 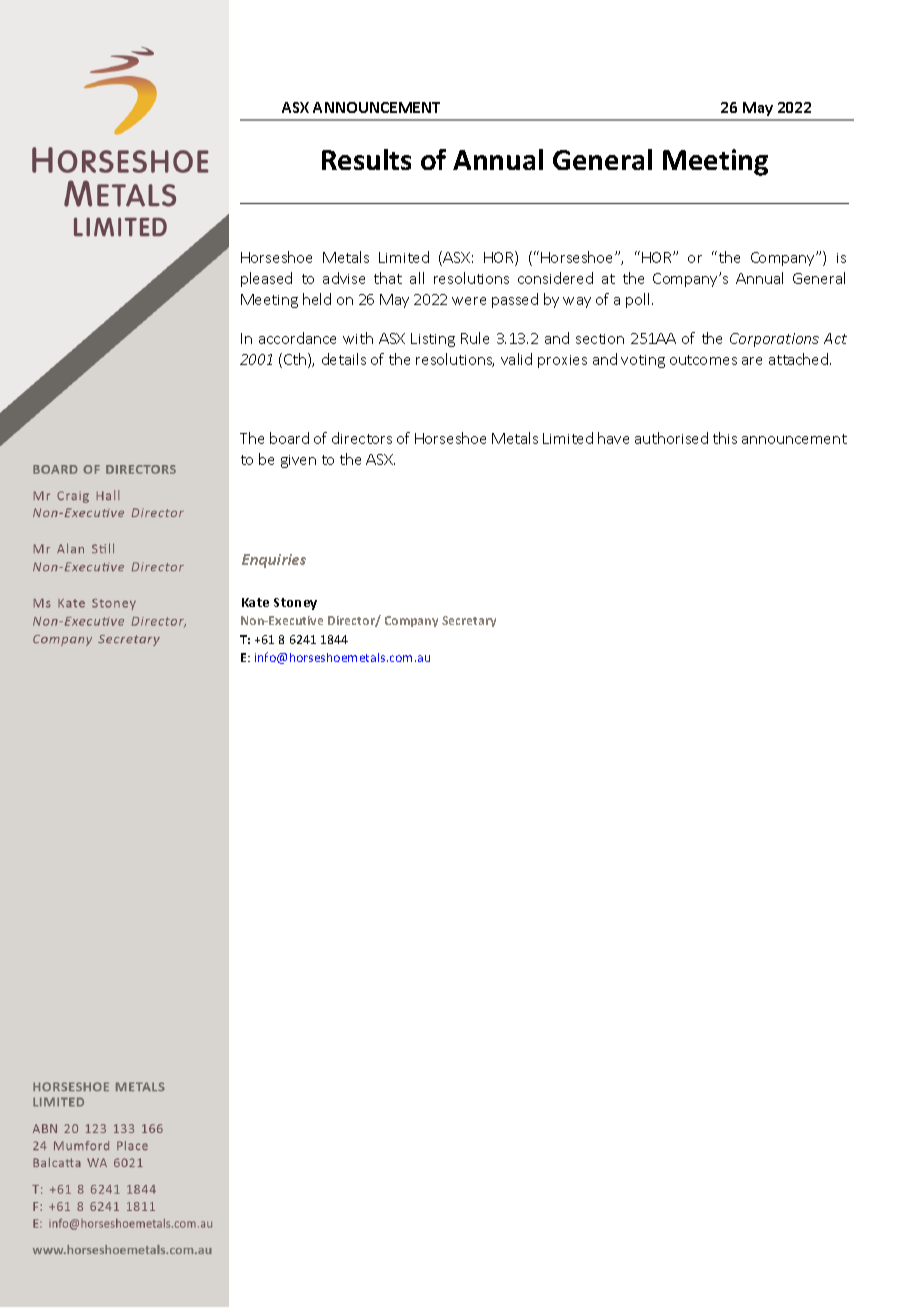 I want to click on are, so click(x=752, y=361).
